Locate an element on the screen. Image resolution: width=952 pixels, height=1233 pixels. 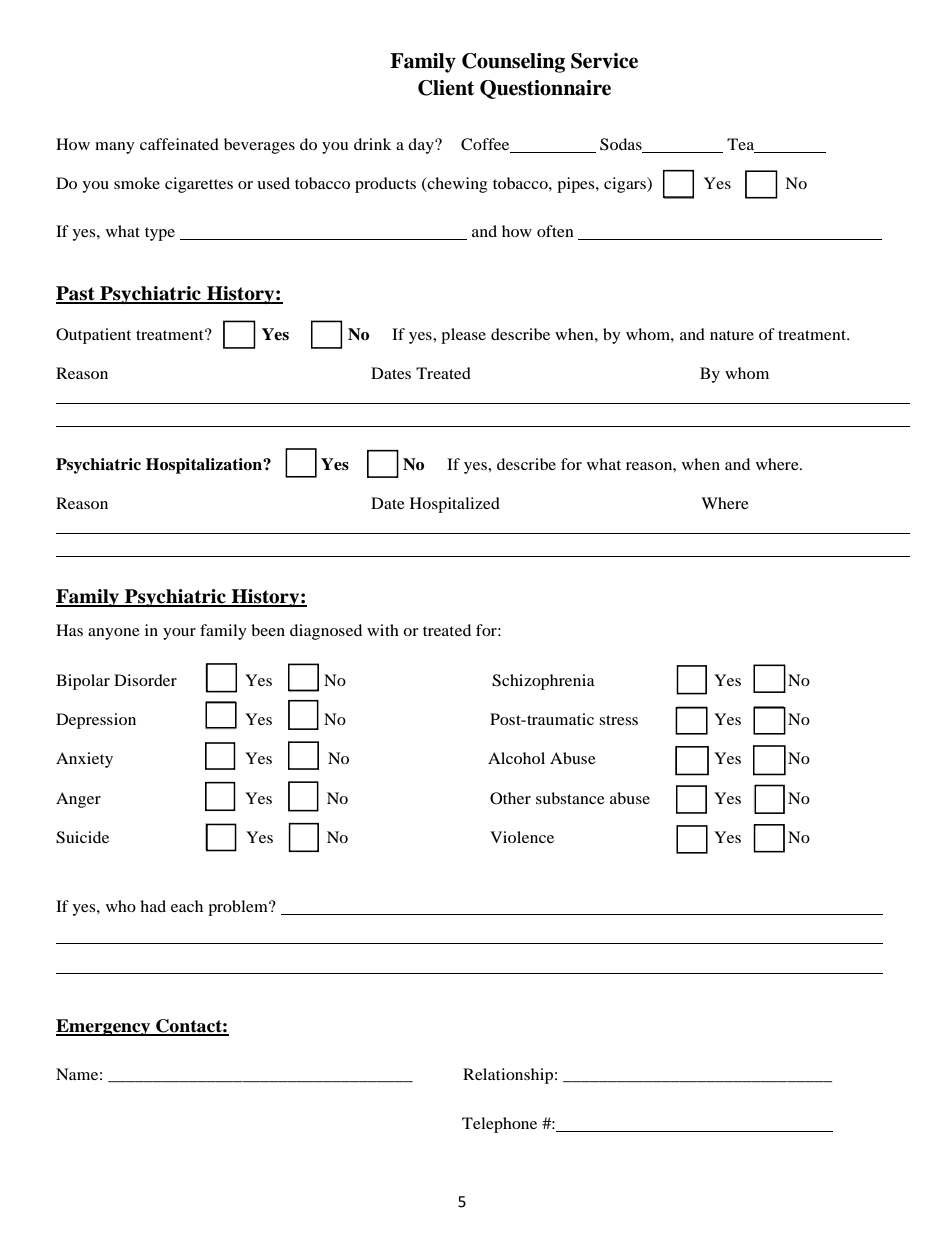
Suicide is located at coordinates (82, 837).
